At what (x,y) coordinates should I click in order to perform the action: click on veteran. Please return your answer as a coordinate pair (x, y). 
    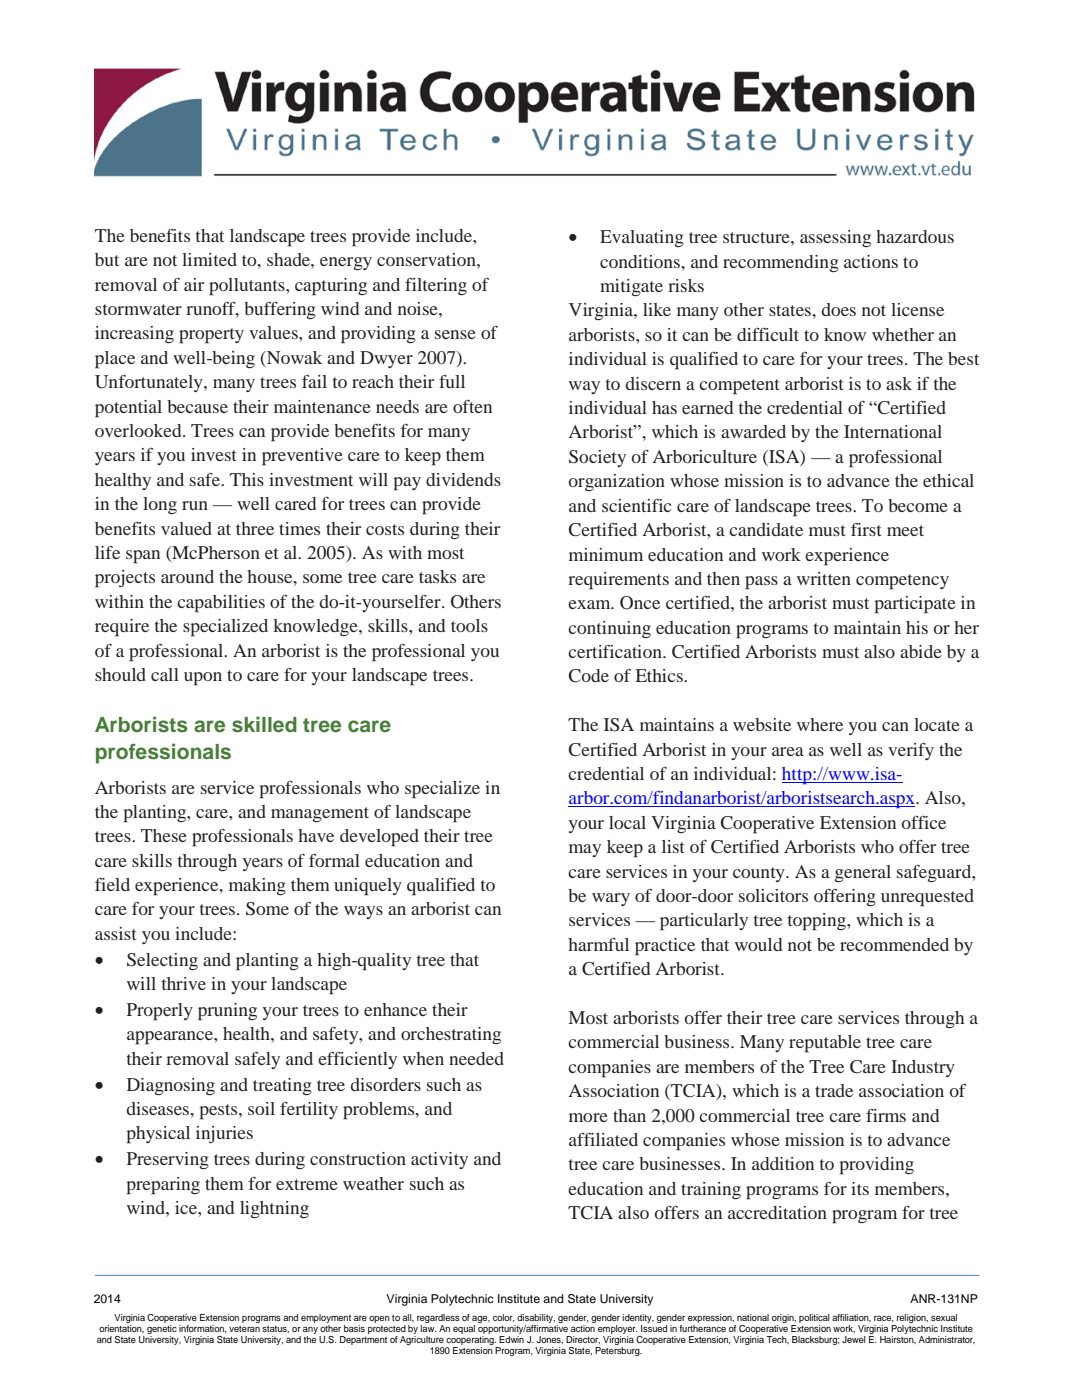
    Looking at the image, I should click on (244, 1329).
